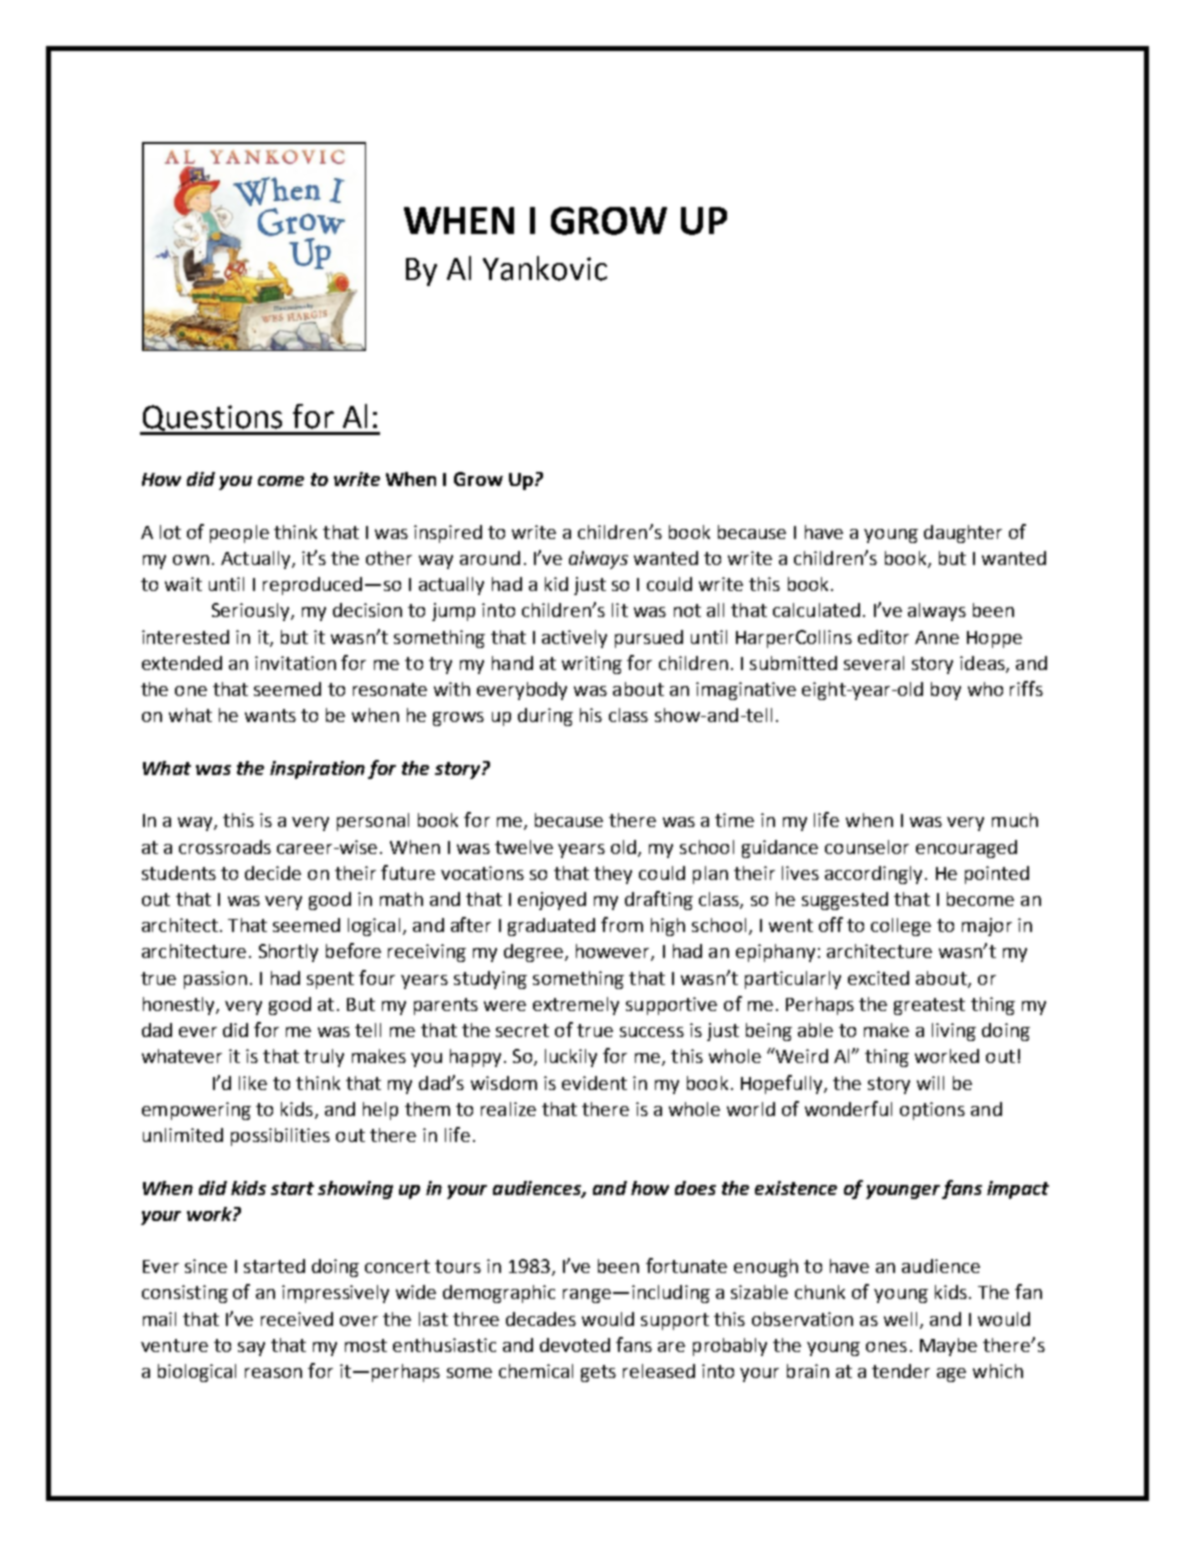 The width and height of the screenshot is (1195, 1547). Describe the element at coordinates (545, 268) in the screenshot. I see `Yankovic` at that location.
